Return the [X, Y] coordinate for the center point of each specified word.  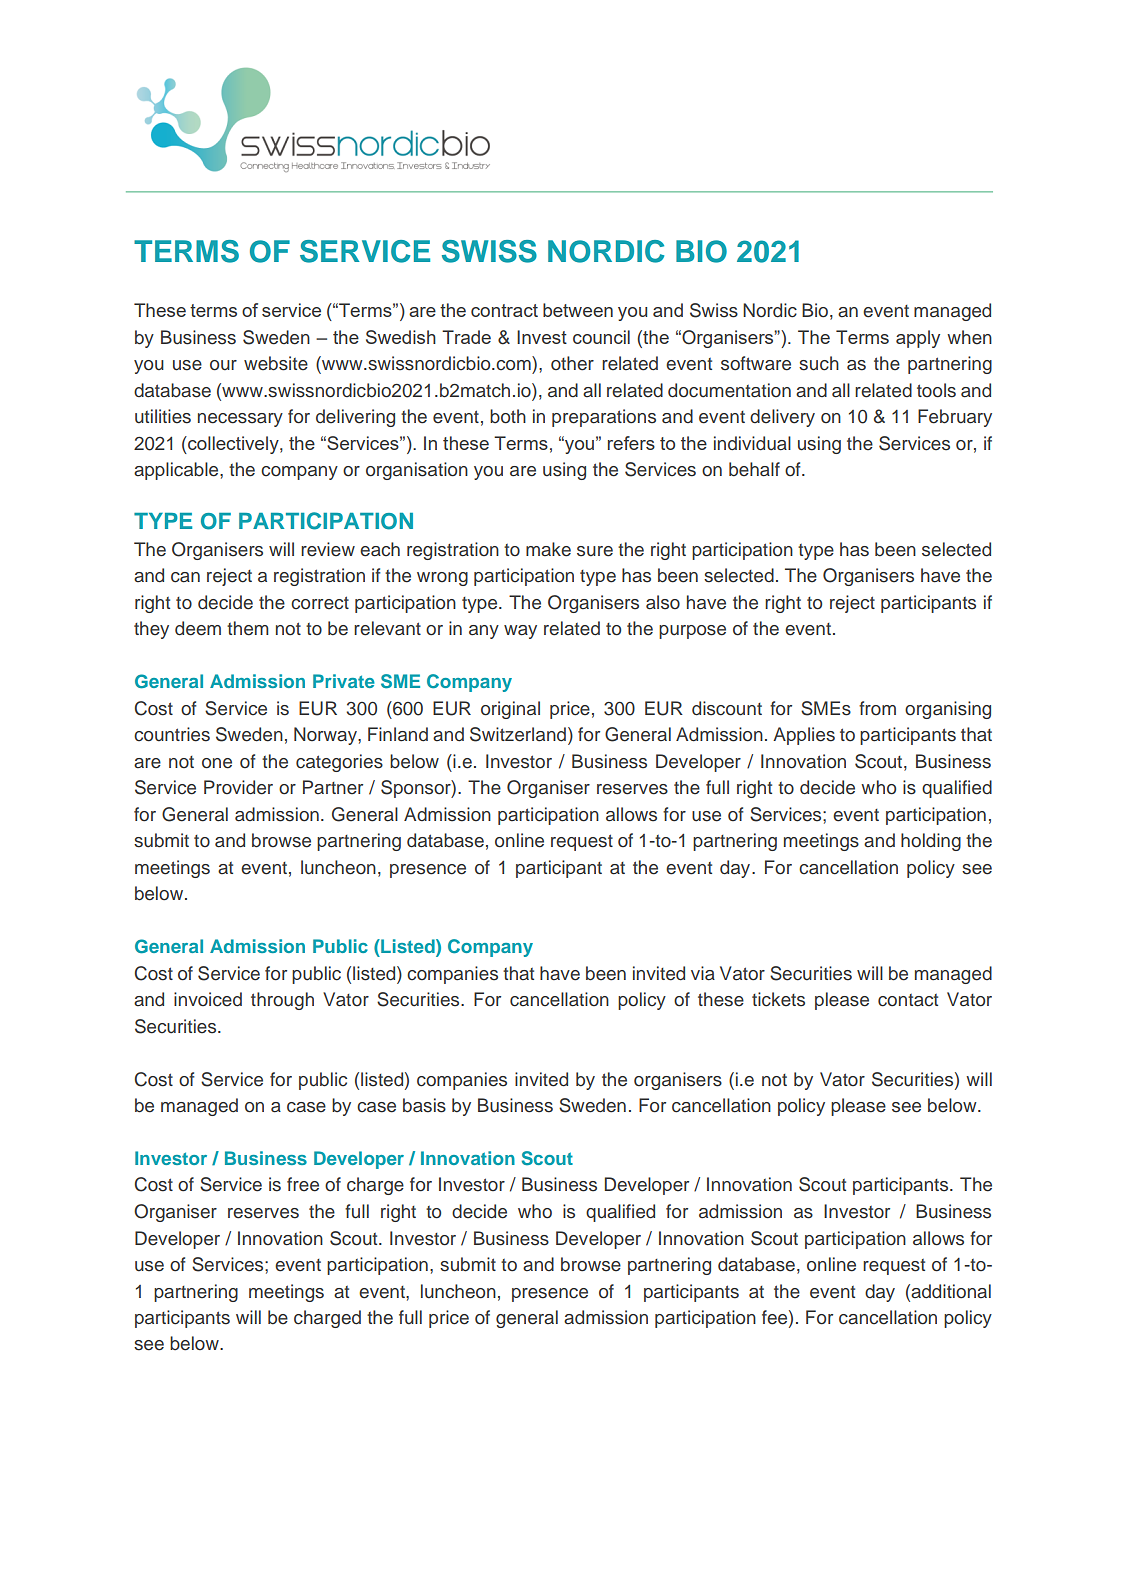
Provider [238, 787]
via [703, 973]
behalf [754, 469]
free [303, 1184]
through [282, 1001]
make [548, 549]
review [328, 549]
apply [918, 339]
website [276, 363]
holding [931, 842]
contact [908, 1000]
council [601, 337]
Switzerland [518, 734]
